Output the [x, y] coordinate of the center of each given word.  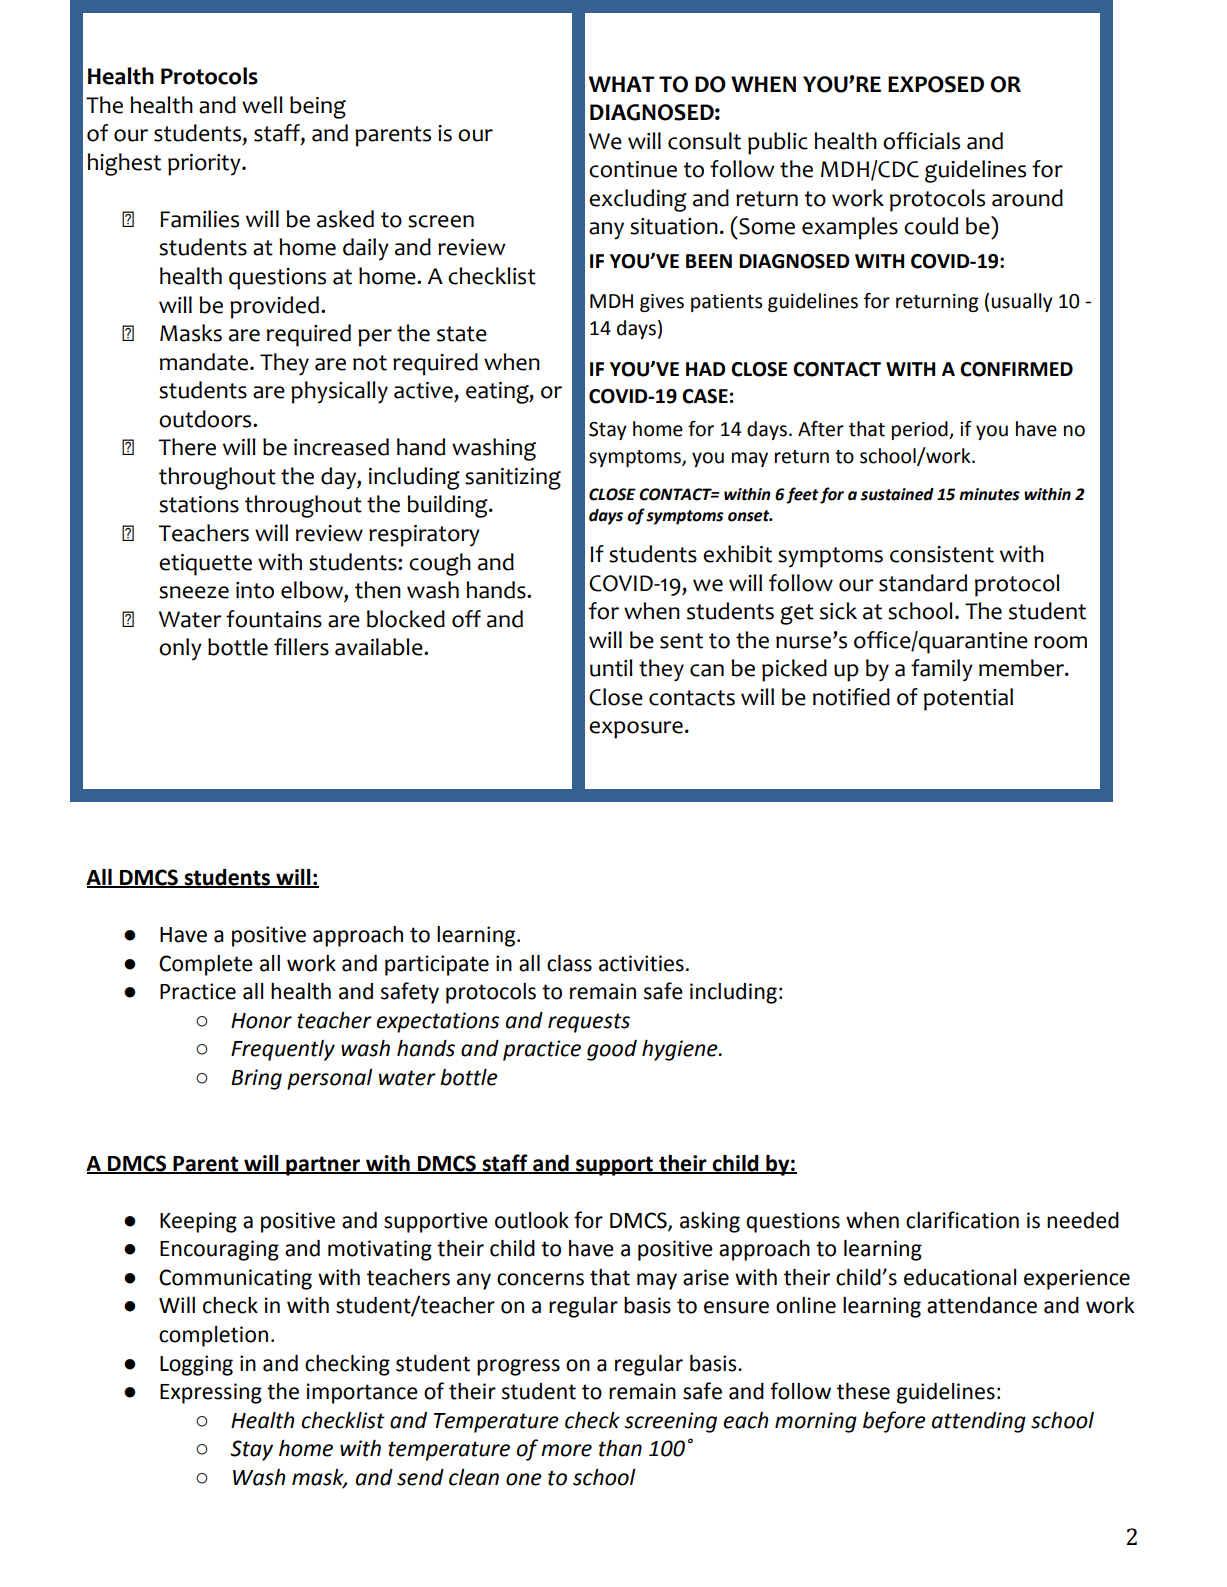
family [942, 670]
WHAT [621, 84]
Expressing [211, 1393]
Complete [206, 965]
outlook [532, 1220]
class [569, 963]
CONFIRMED [1016, 369]
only [180, 649]
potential [968, 699]
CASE [705, 396]
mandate [205, 362]
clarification [962, 1220]
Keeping [198, 1222]
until [611, 668]
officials [921, 141]
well [262, 105]
